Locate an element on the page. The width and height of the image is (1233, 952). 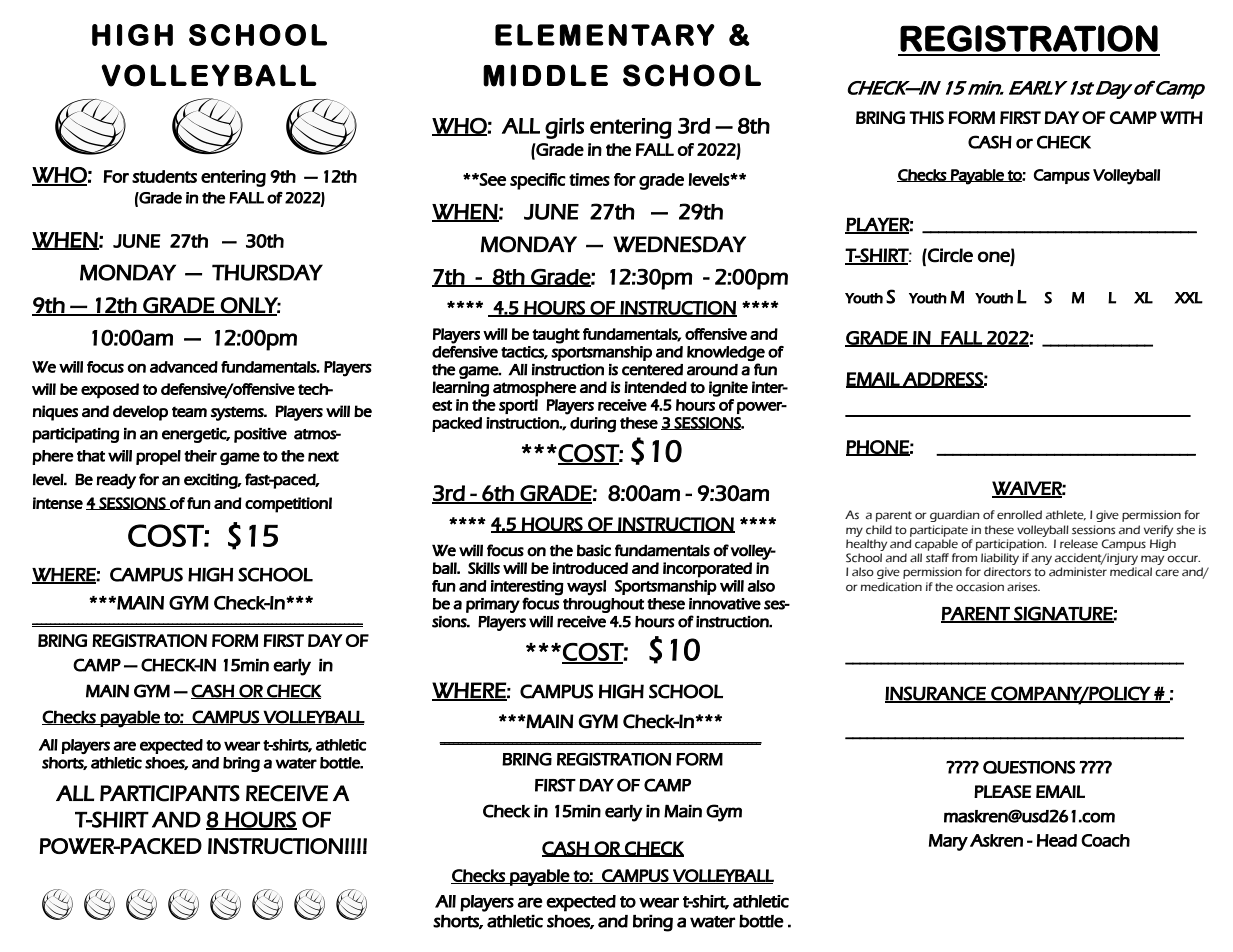
PLEASE is located at coordinates (1002, 791).
